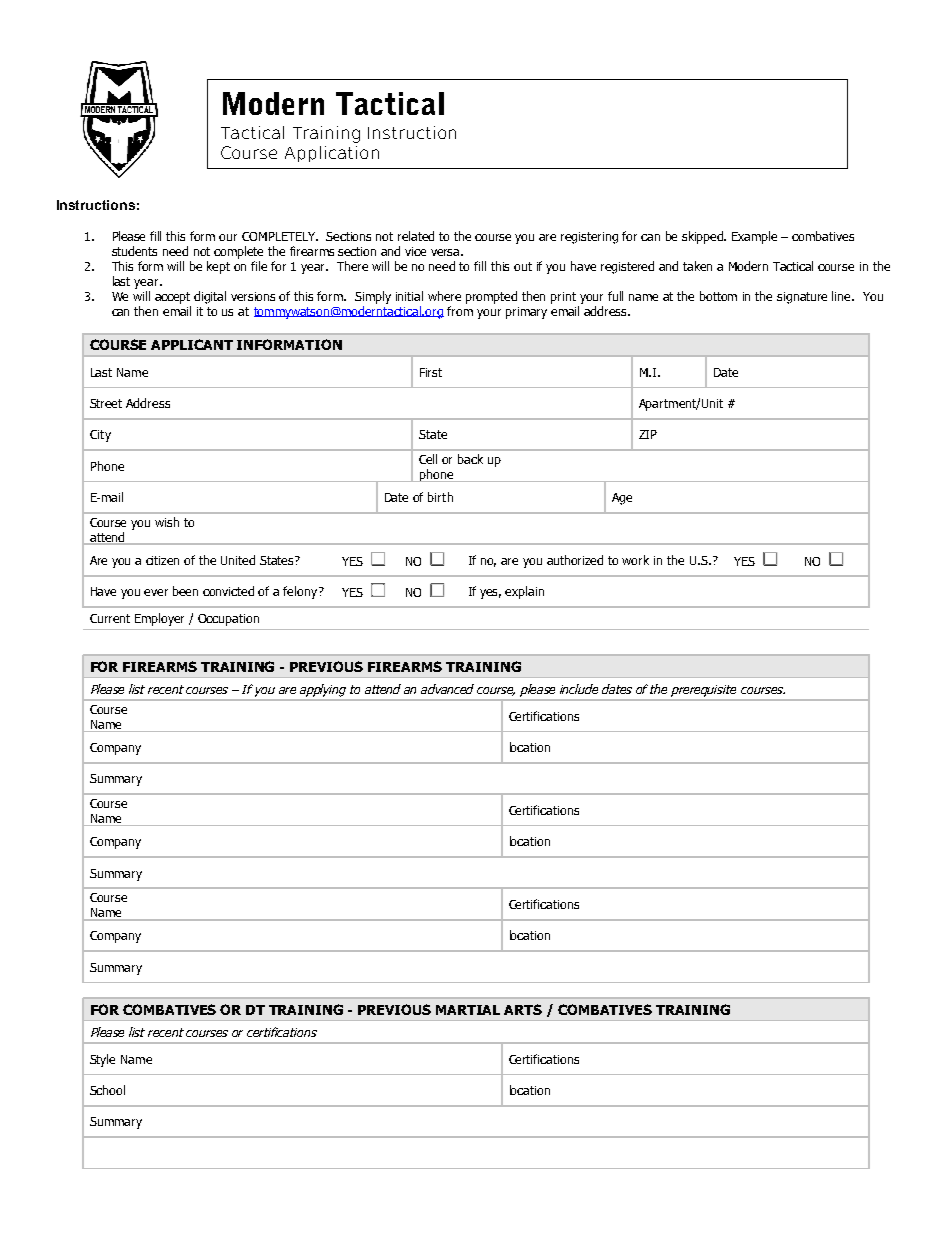 The width and height of the page is (952, 1233). I want to click on Style, so click(102, 1060).
